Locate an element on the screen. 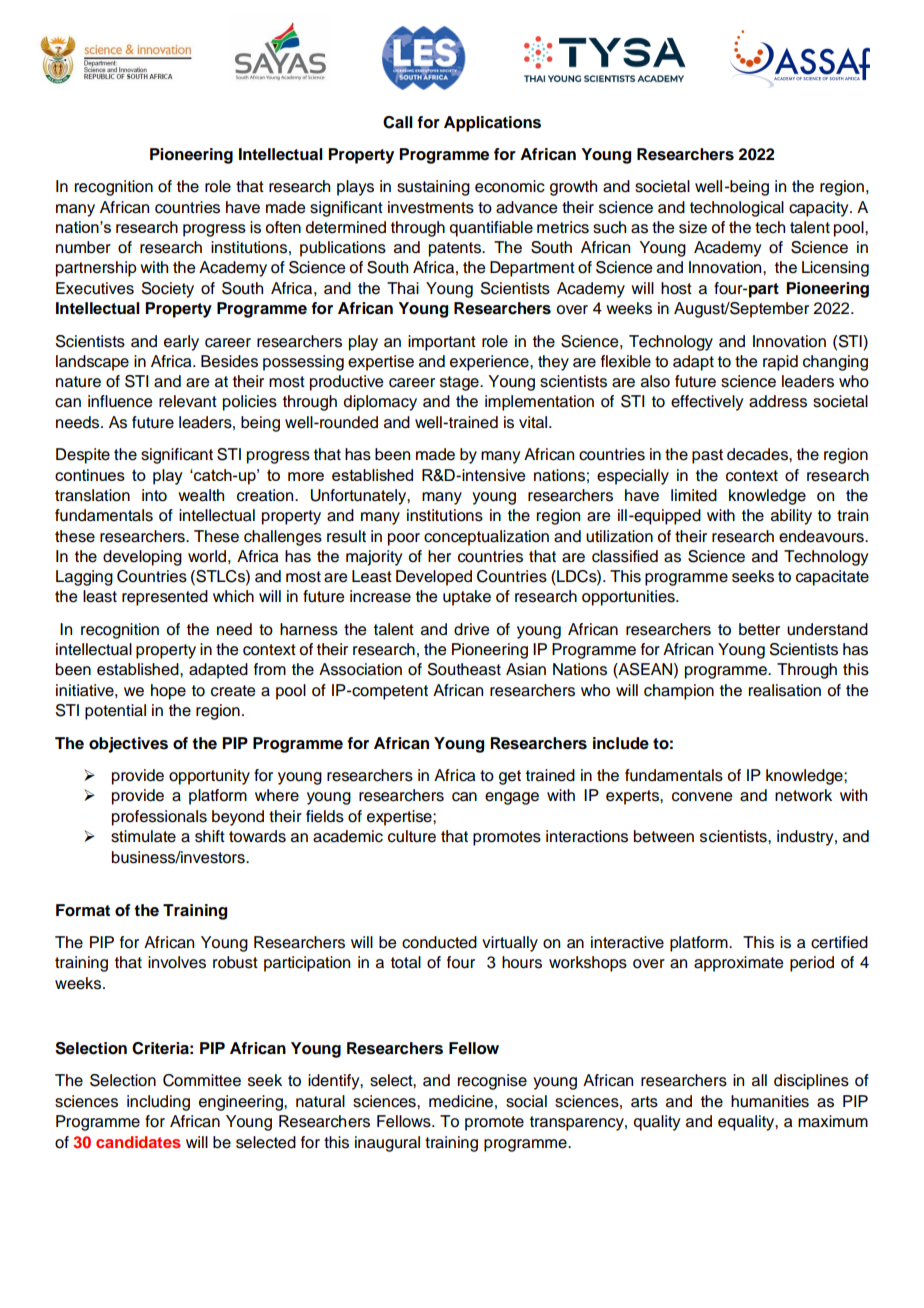 The height and width of the screenshot is (1308, 924). often is located at coordinates (283, 227).
